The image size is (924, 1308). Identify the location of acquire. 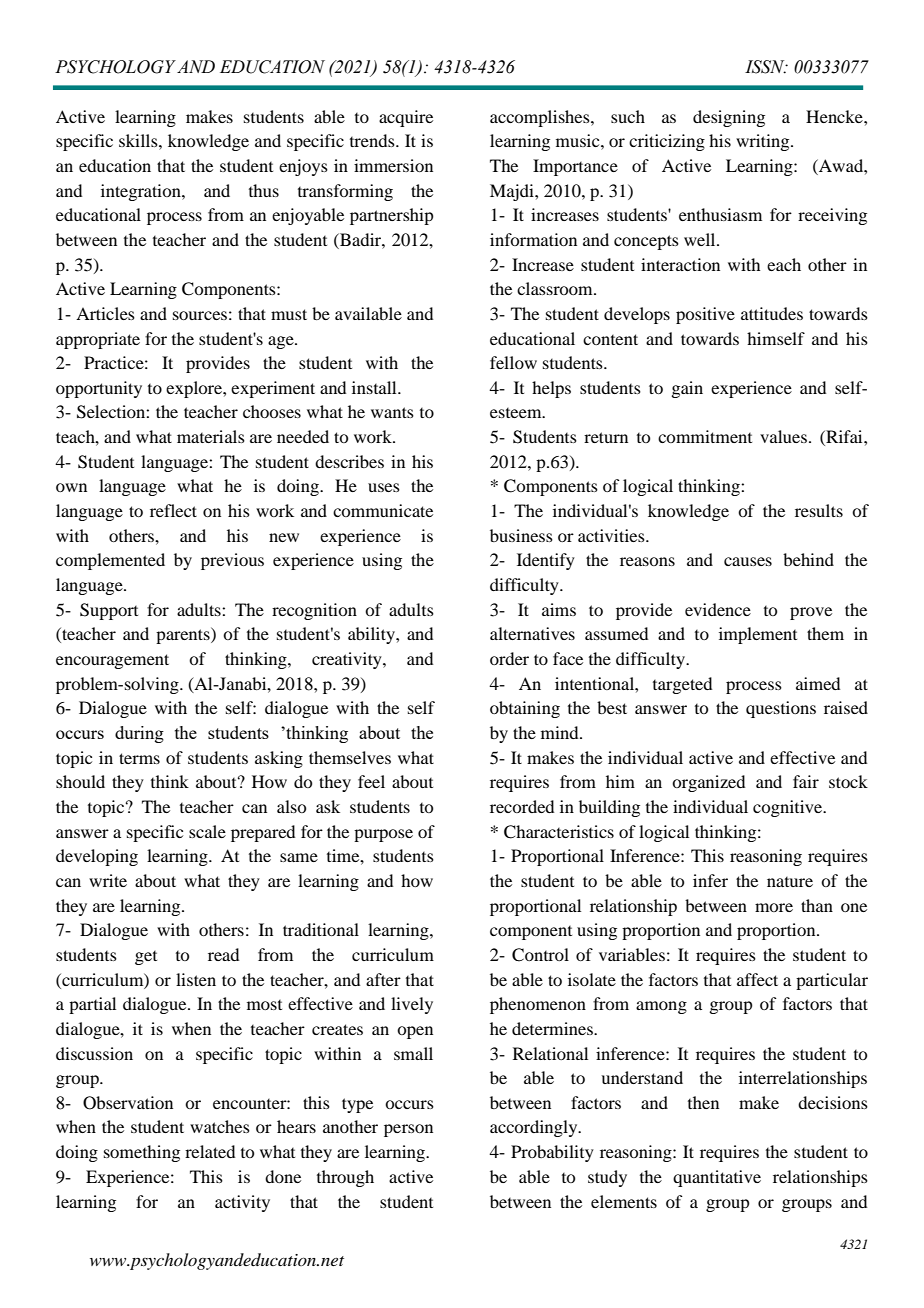
(406, 118).
